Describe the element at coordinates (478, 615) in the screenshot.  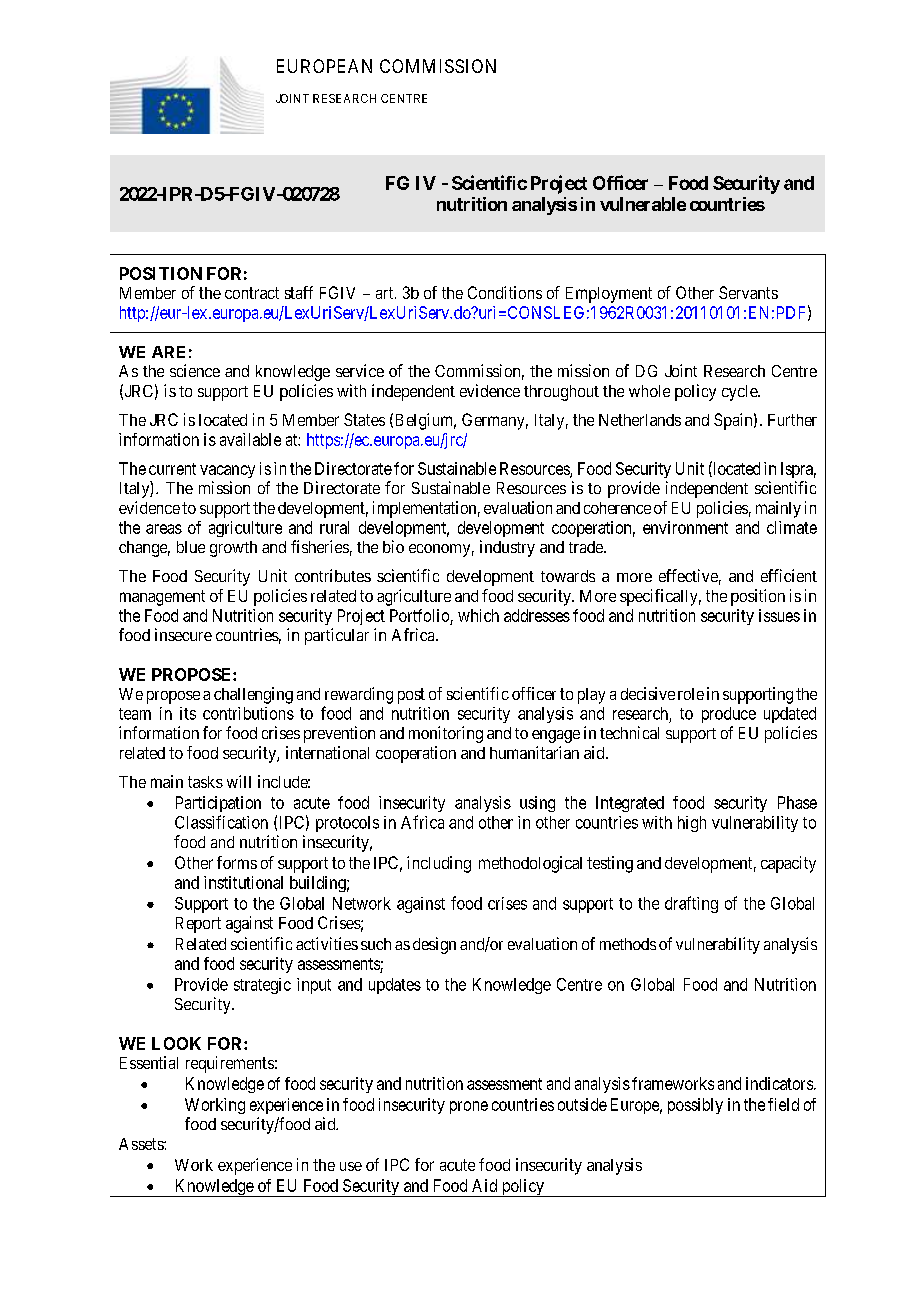
I see `which` at that location.
